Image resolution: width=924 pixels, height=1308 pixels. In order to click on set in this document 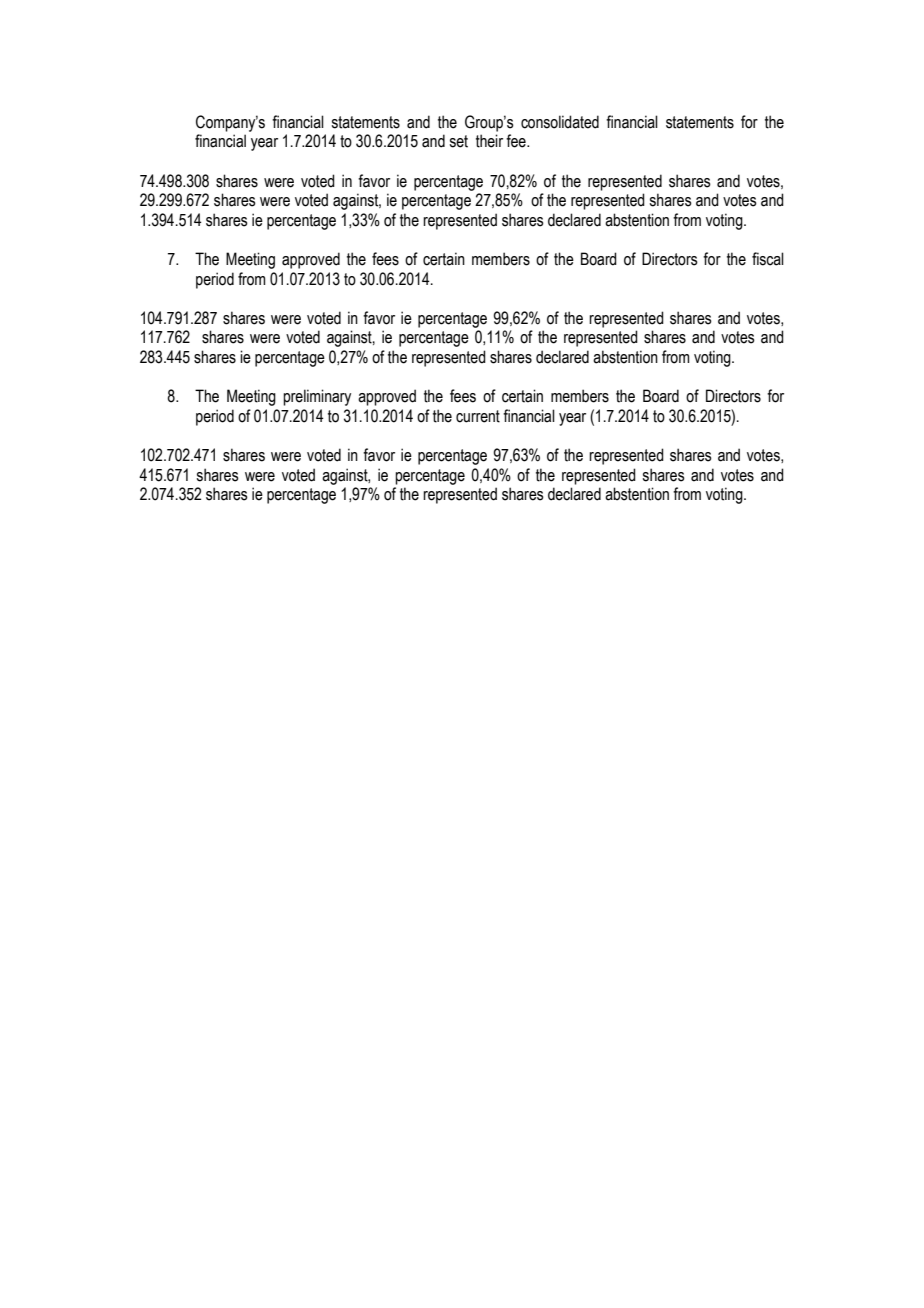, I will do `click(458, 141)`.
